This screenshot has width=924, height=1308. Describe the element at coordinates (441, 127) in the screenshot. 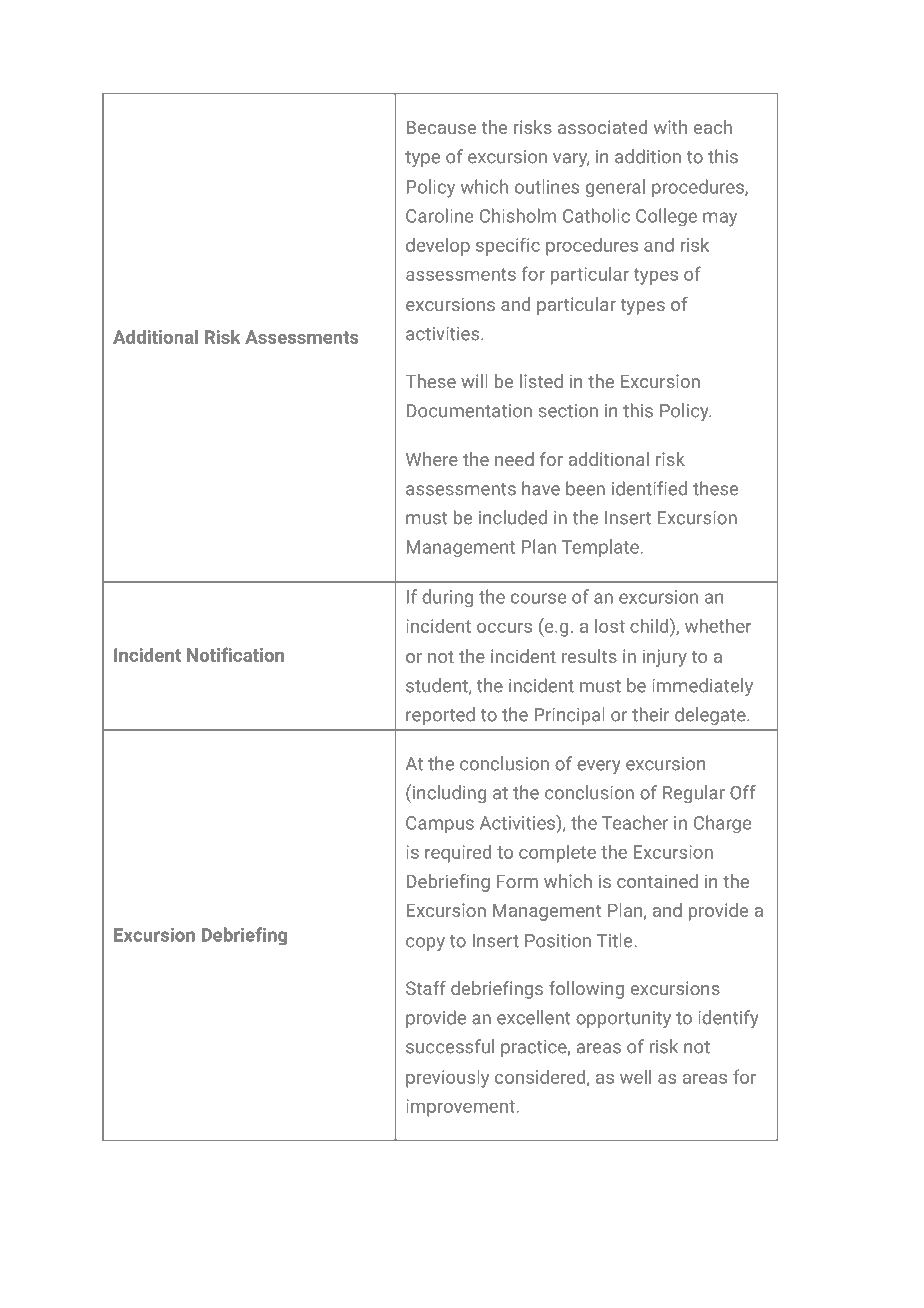

I see `Because` at that location.
